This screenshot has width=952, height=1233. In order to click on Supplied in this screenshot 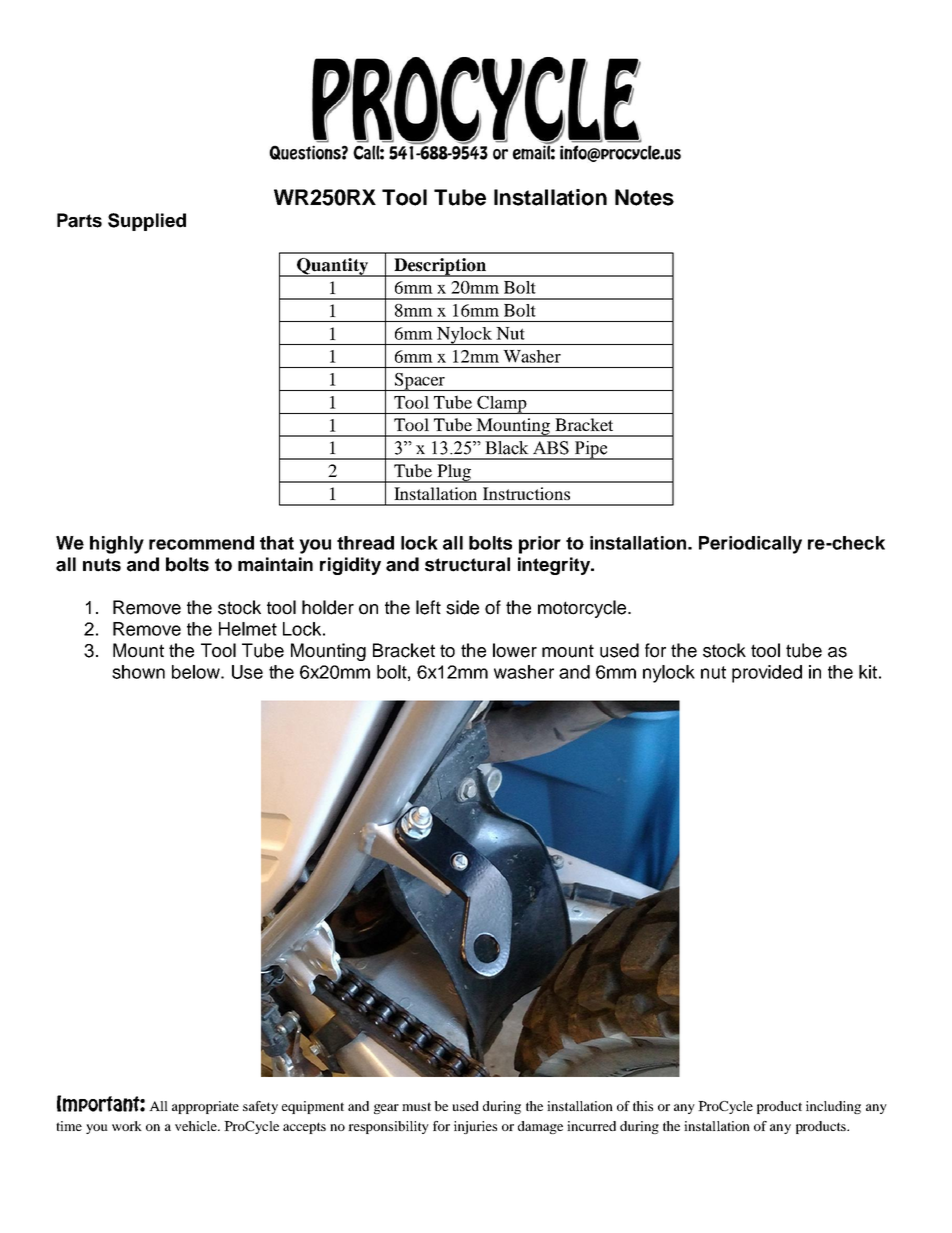, I will do `click(147, 222)`.
